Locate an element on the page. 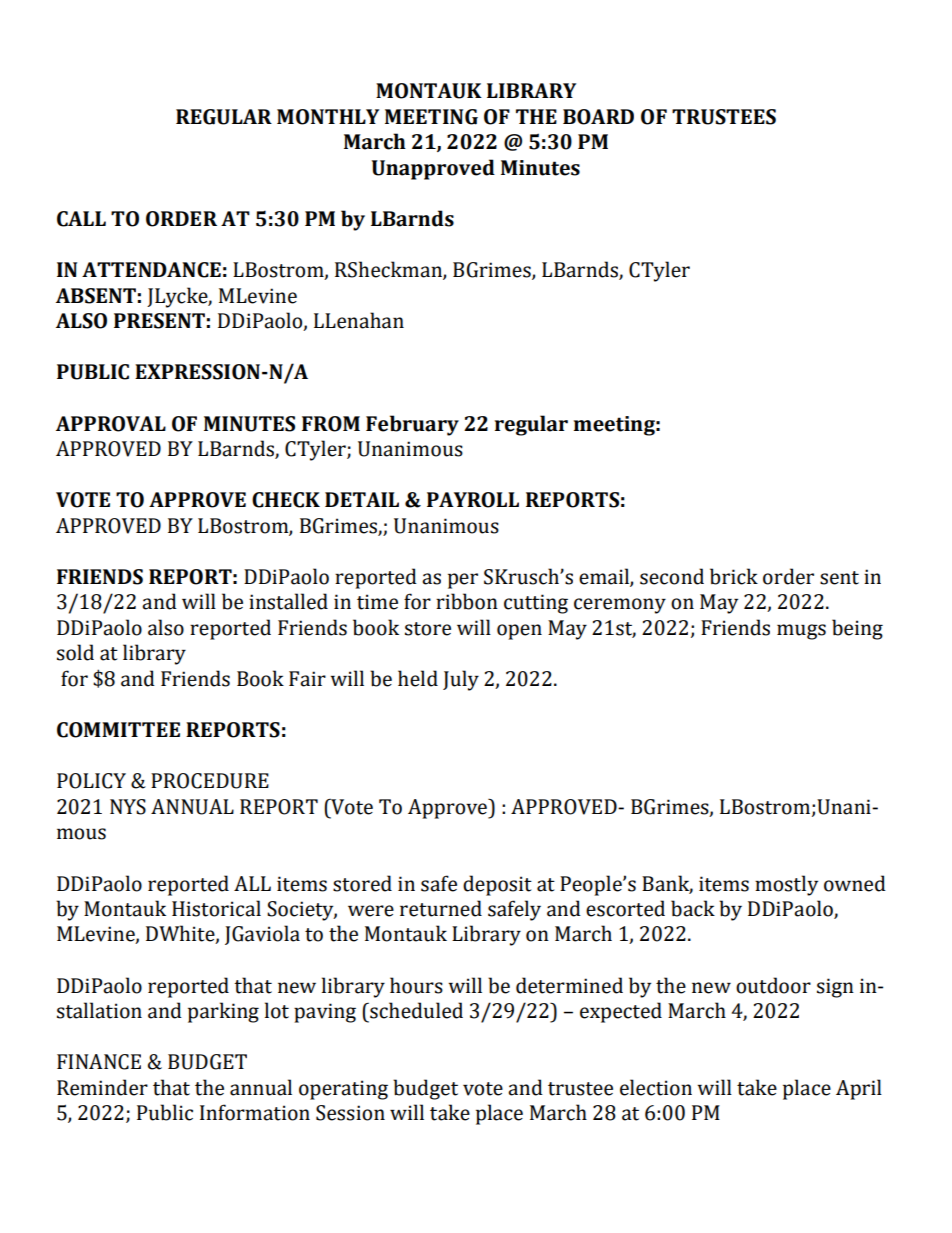  operating is located at coordinates (343, 1090).
